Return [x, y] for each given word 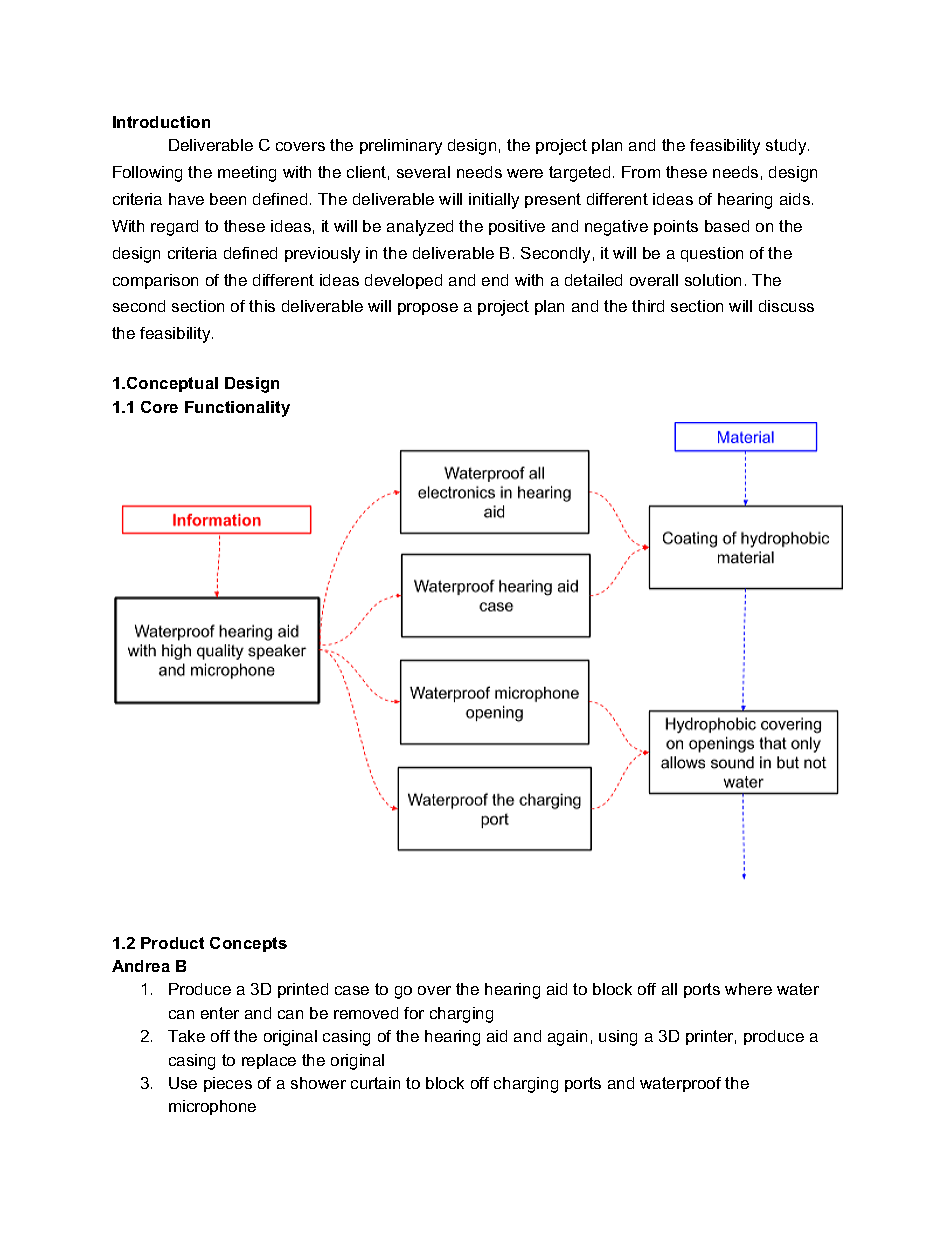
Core [159, 407]
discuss [786, 306]
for [414, 1013]
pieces [228, 1084]
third [648, 306]
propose [428, 309]
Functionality [237, 409]
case [352, 990]
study [787, 147]
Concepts [248, 944]
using [618, 1038]
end [495, 280]
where [748, 989]
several [423, 172]
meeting [247, 174]
